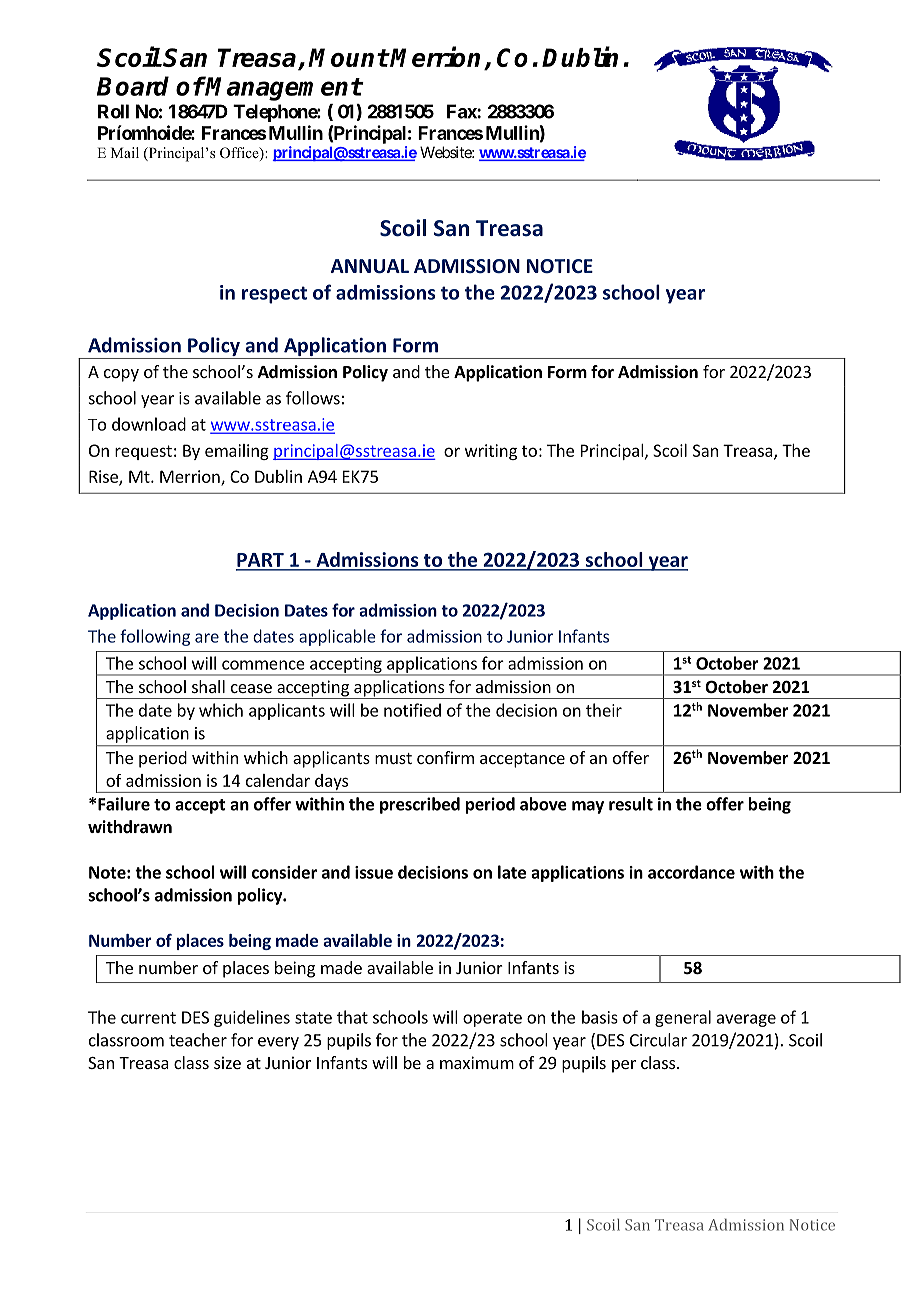  Describe the element at coordinates (240, 154) in the screenshot. I see `Office` at that location.
